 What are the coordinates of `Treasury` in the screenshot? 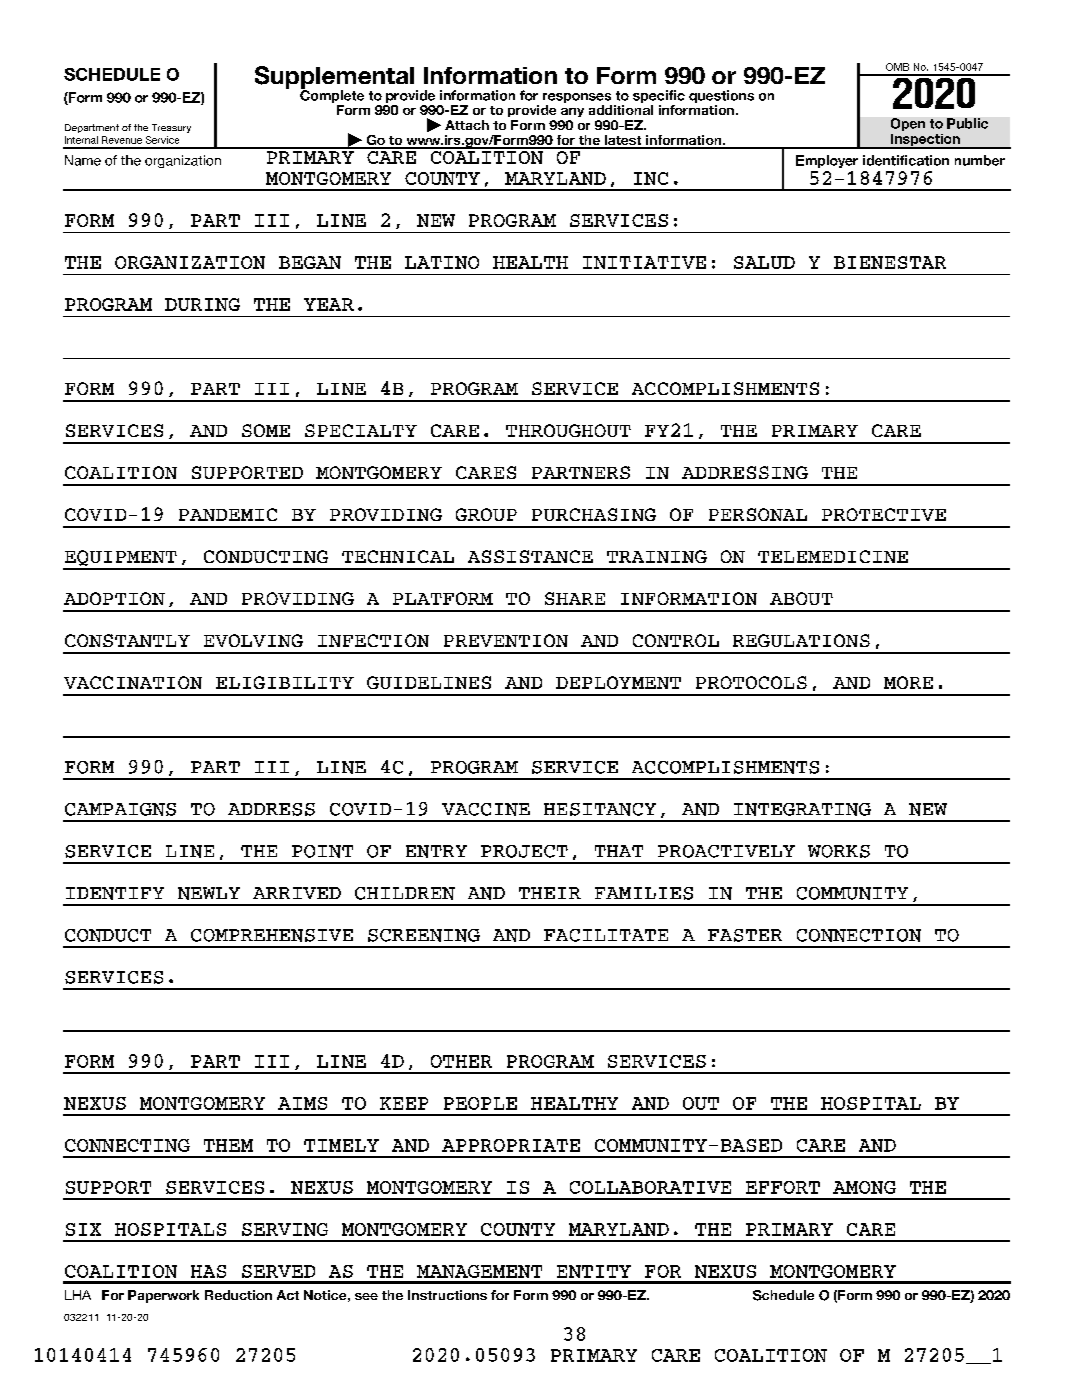 It's located at (171, 128).
